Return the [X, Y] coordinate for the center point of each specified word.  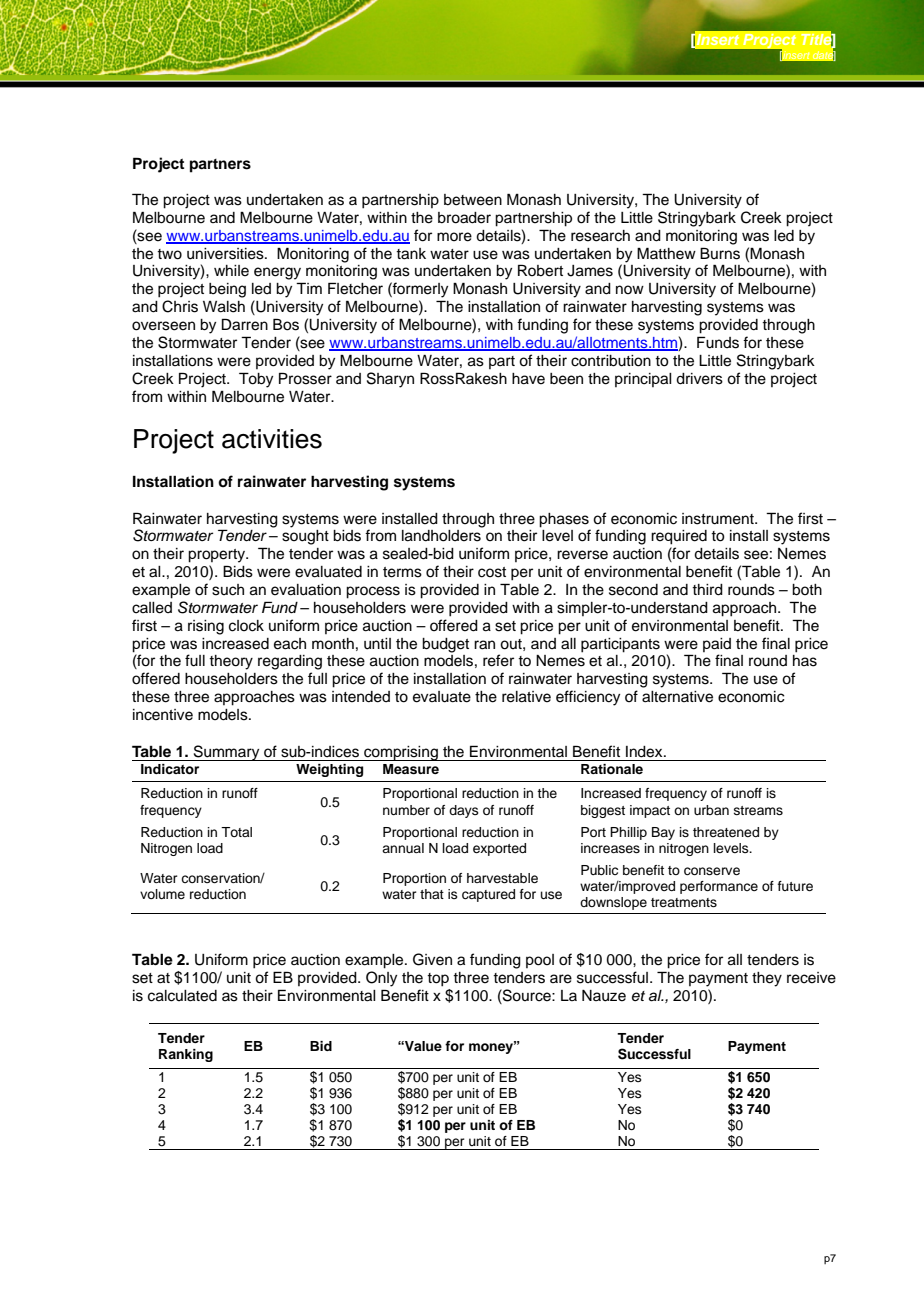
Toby [256, 380]
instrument [719, 519]
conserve [712, 871]
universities [226, 254]
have [528, 379]
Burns [720, 253]
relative [526, 697]
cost [492, 572]
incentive [163, 715]
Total [236, 832]
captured [488, 895]
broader [464, 218]
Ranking [186, 1055]
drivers [699, 379]
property [217, 556]
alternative [677, 697]
